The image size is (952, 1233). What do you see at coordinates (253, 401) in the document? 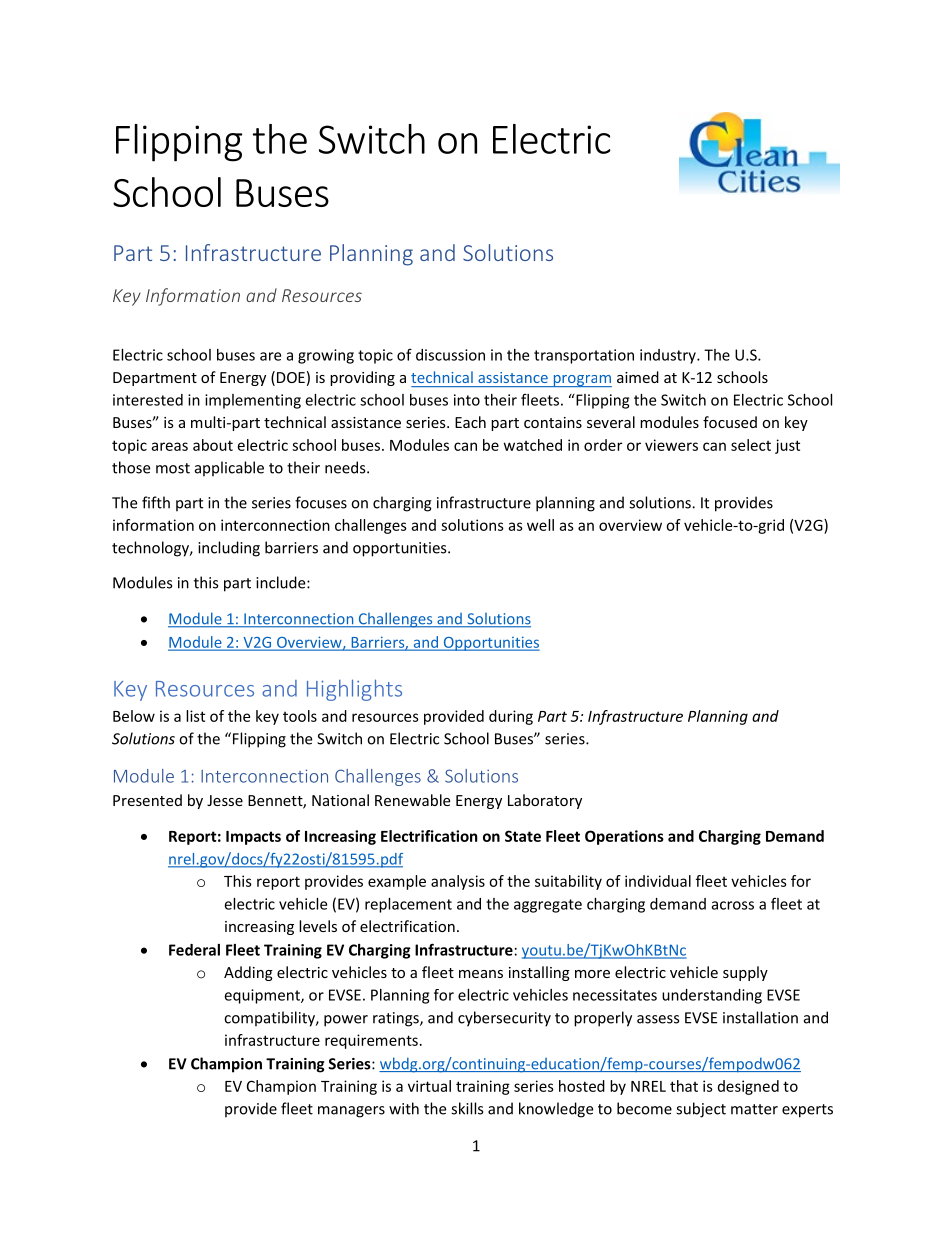
I see `implementing` at bounding box center [253, 401].
